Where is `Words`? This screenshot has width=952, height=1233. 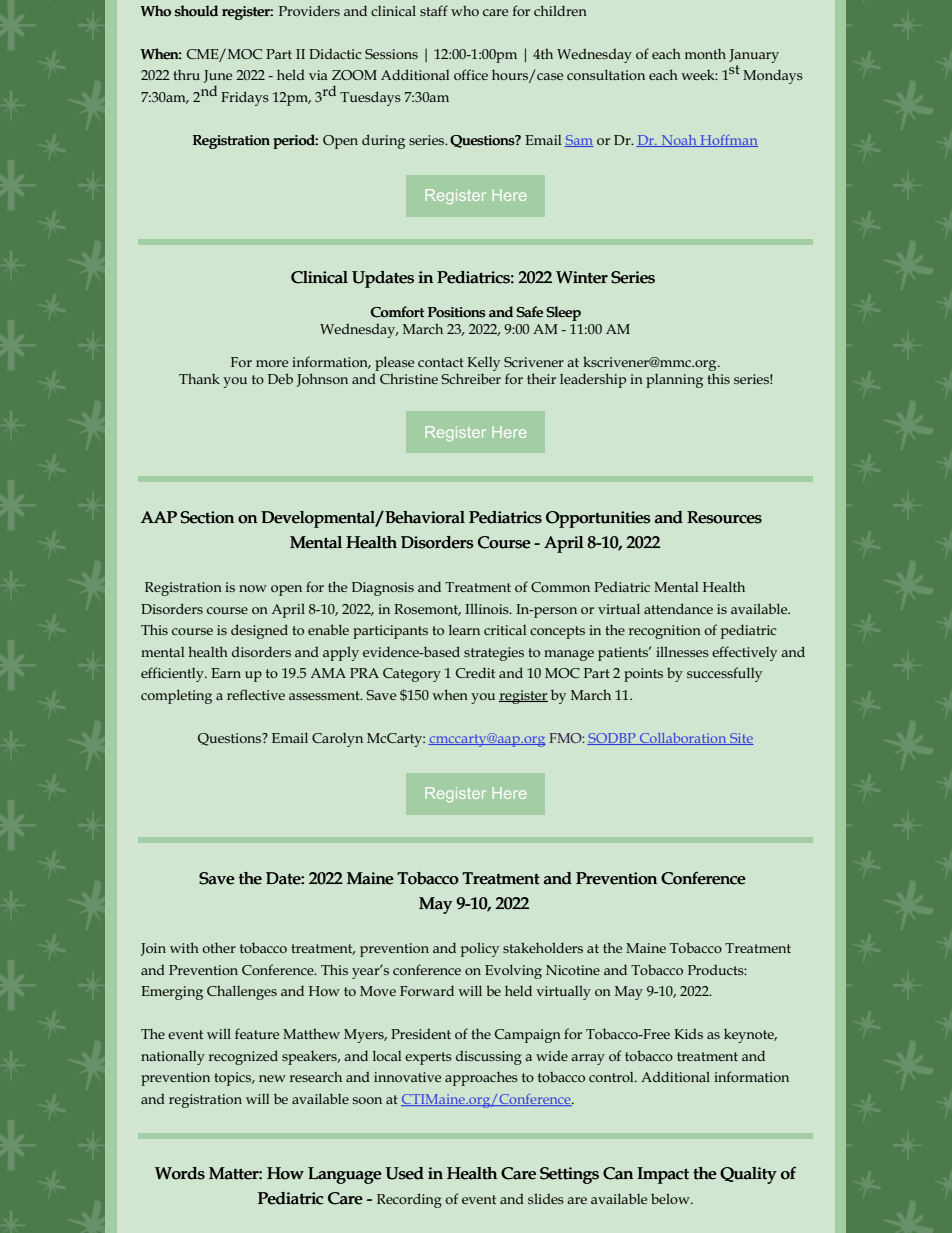
Words is located at coordinates (180, 1173).
